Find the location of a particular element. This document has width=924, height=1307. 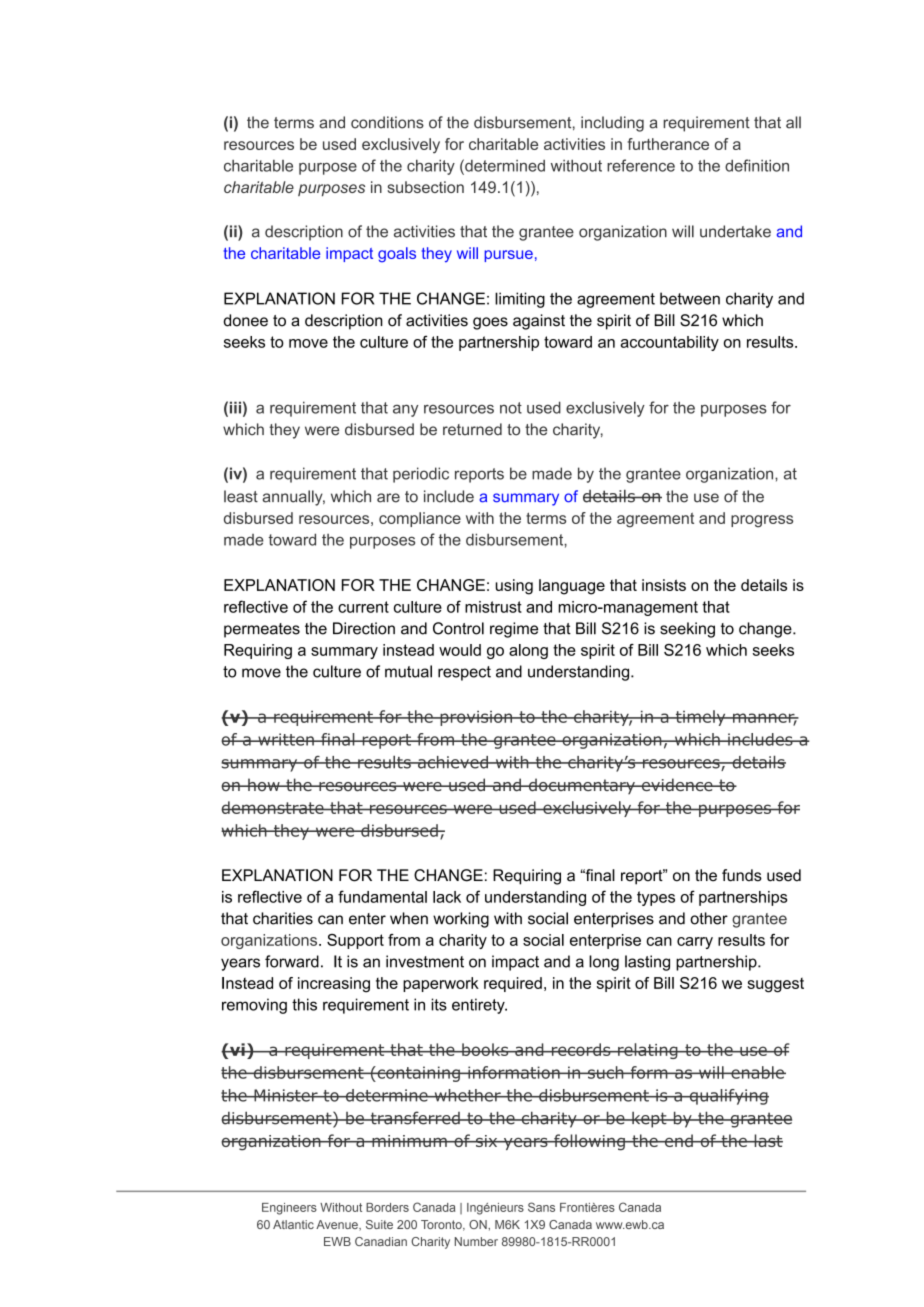

least is located at coordinates (241, 496).
